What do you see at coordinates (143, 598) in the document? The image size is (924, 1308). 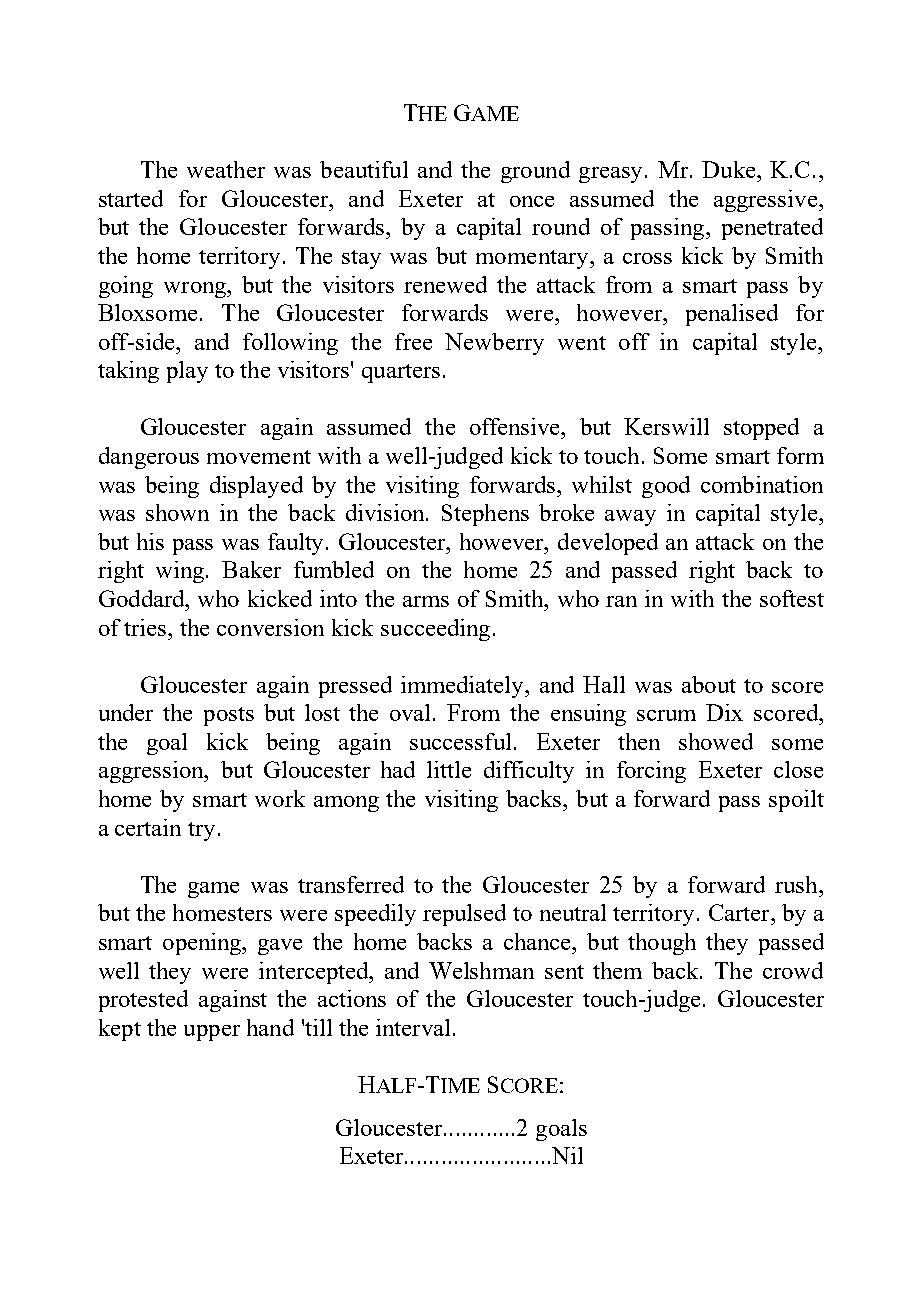 I see `Goddard` at bounding box center [143, 598].
